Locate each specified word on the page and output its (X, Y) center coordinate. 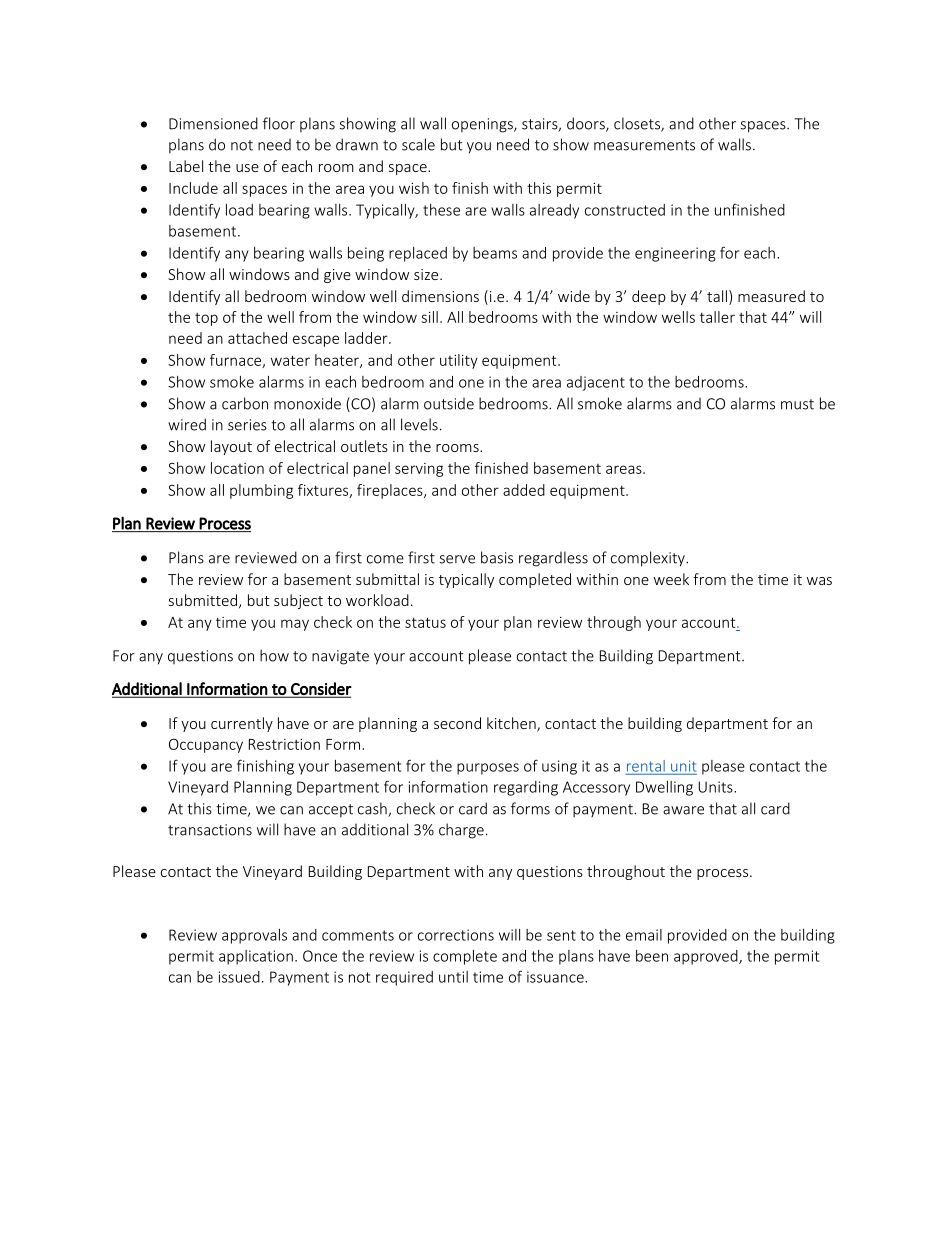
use (247, 168)
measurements (644, 145)
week (671, 579)
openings (483, 125)
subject (298, 601)
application (256, 957)
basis (497, 557)
